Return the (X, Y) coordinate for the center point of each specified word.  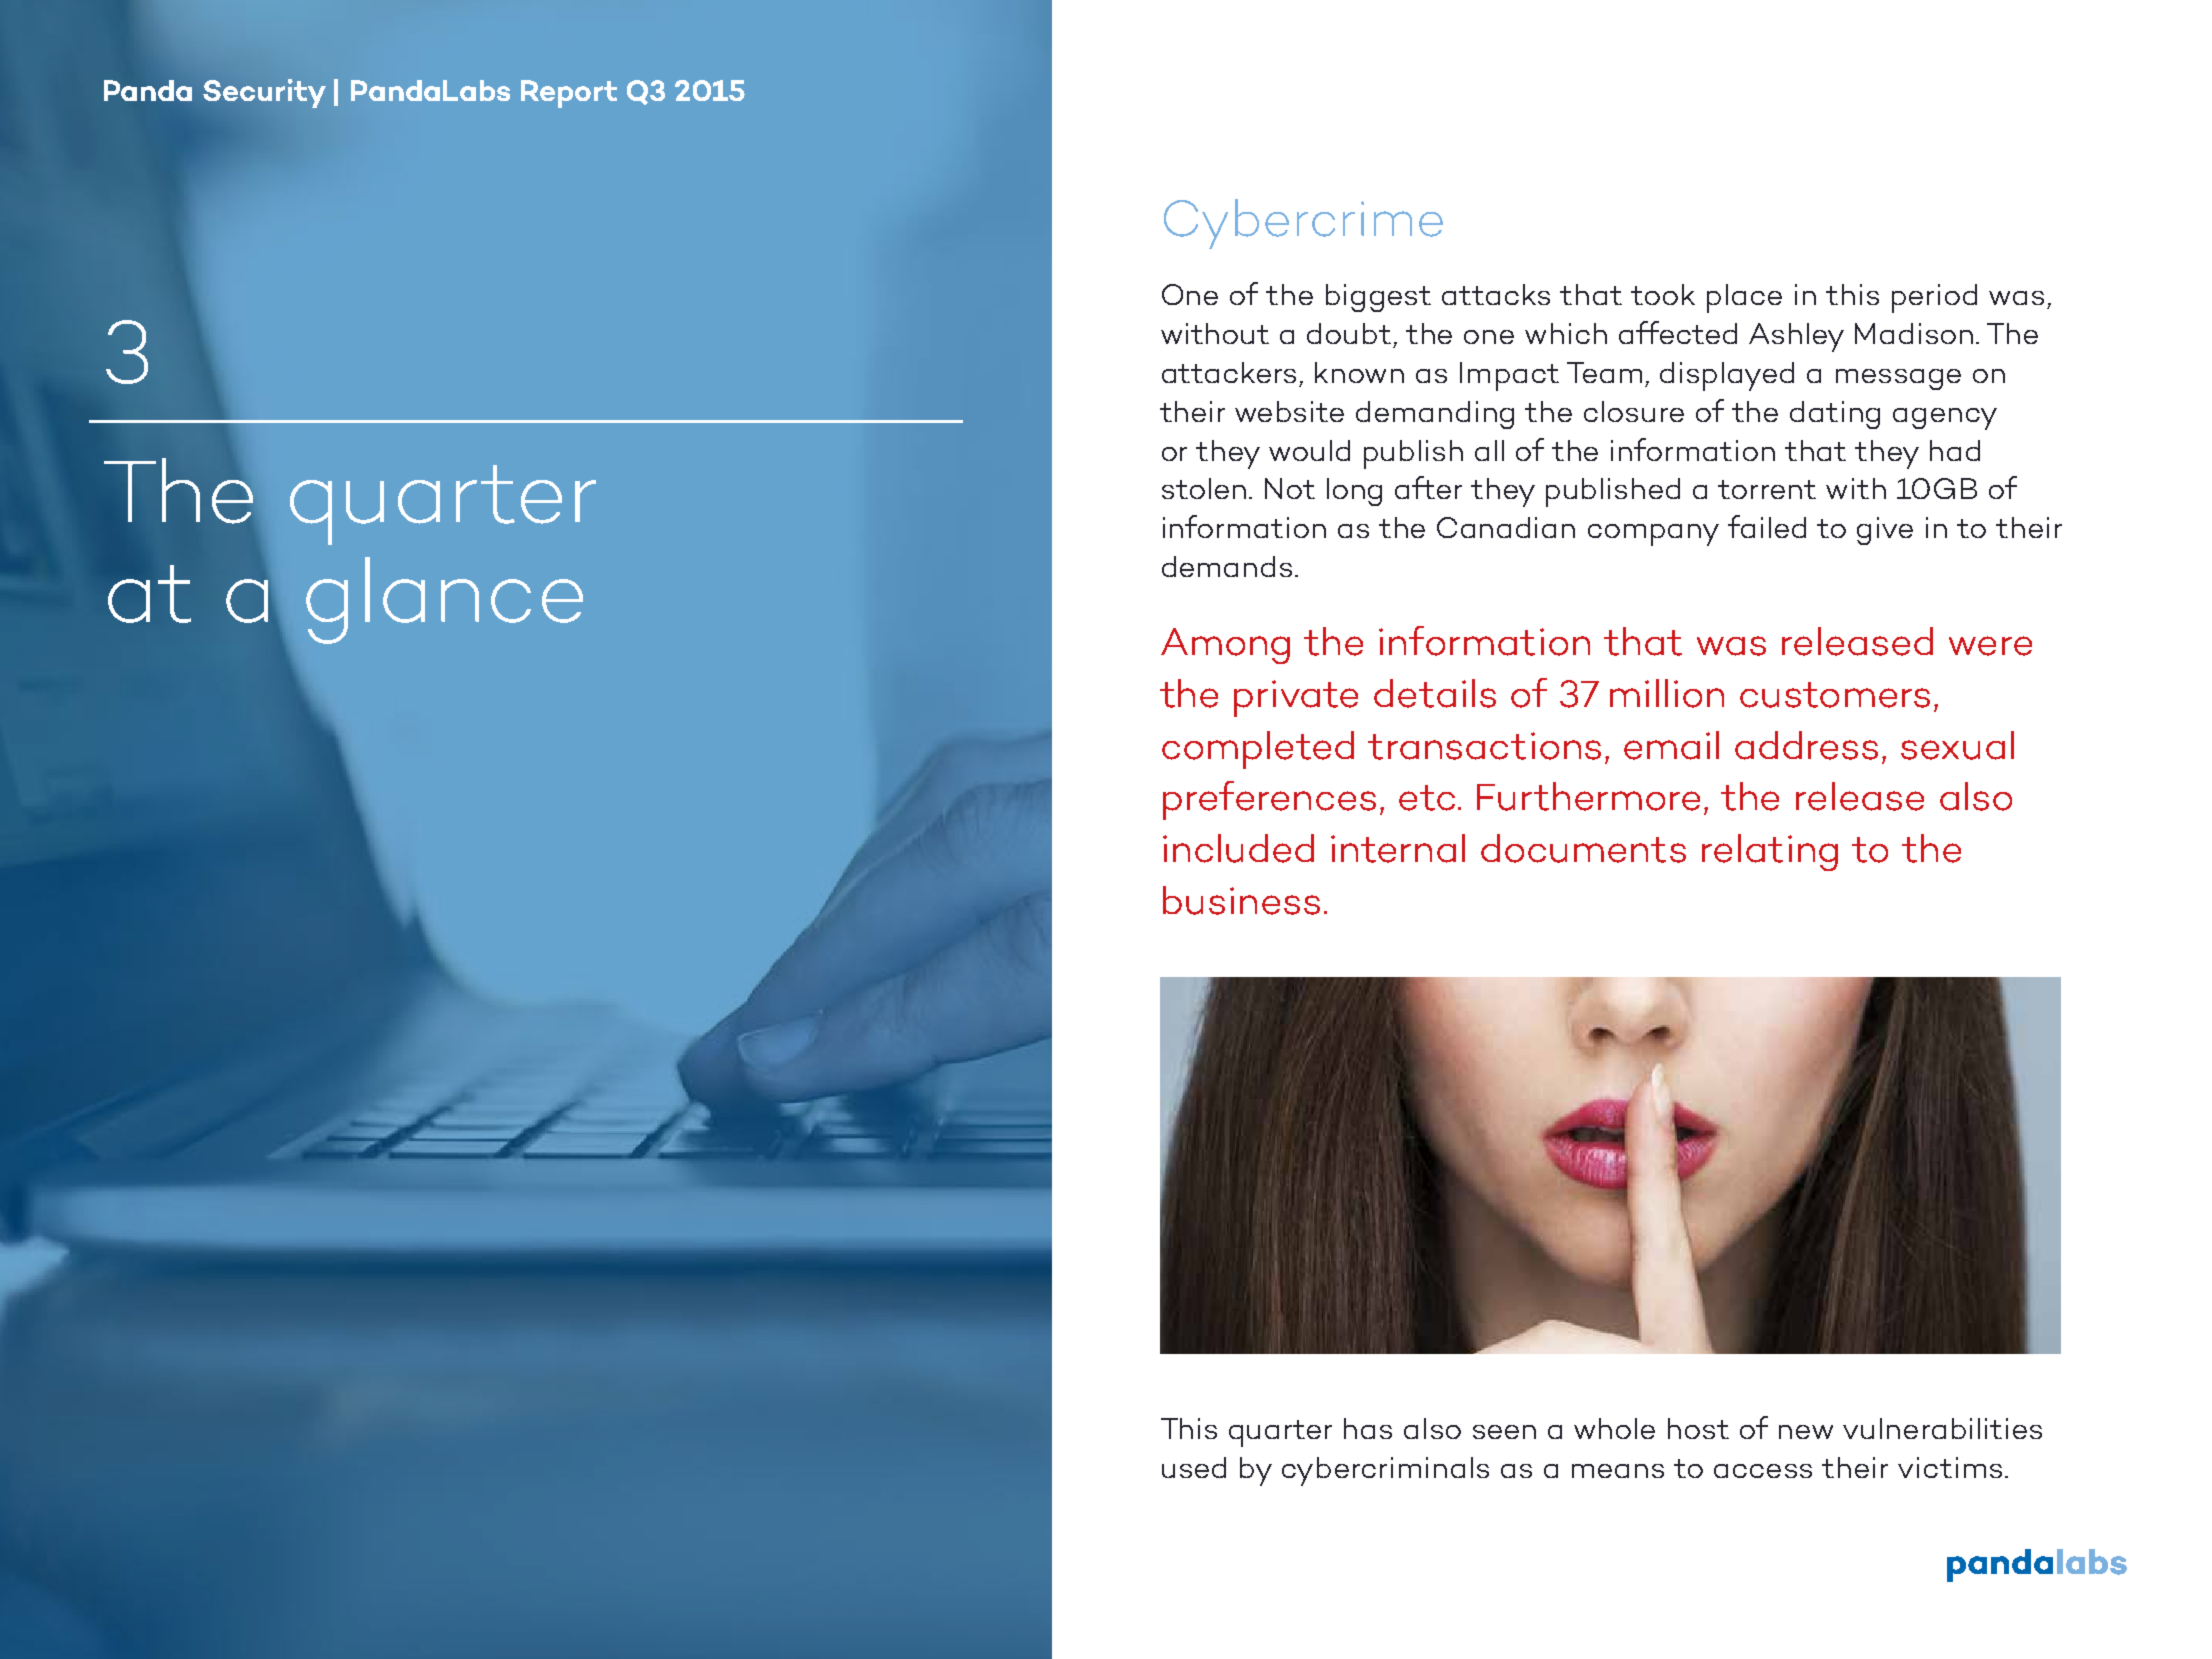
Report (569, 94)
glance (444, 600)
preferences (1269, 800)
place (1744, 298)
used (1194, 1467)
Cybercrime (1303, 224)
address (1806, 745)
